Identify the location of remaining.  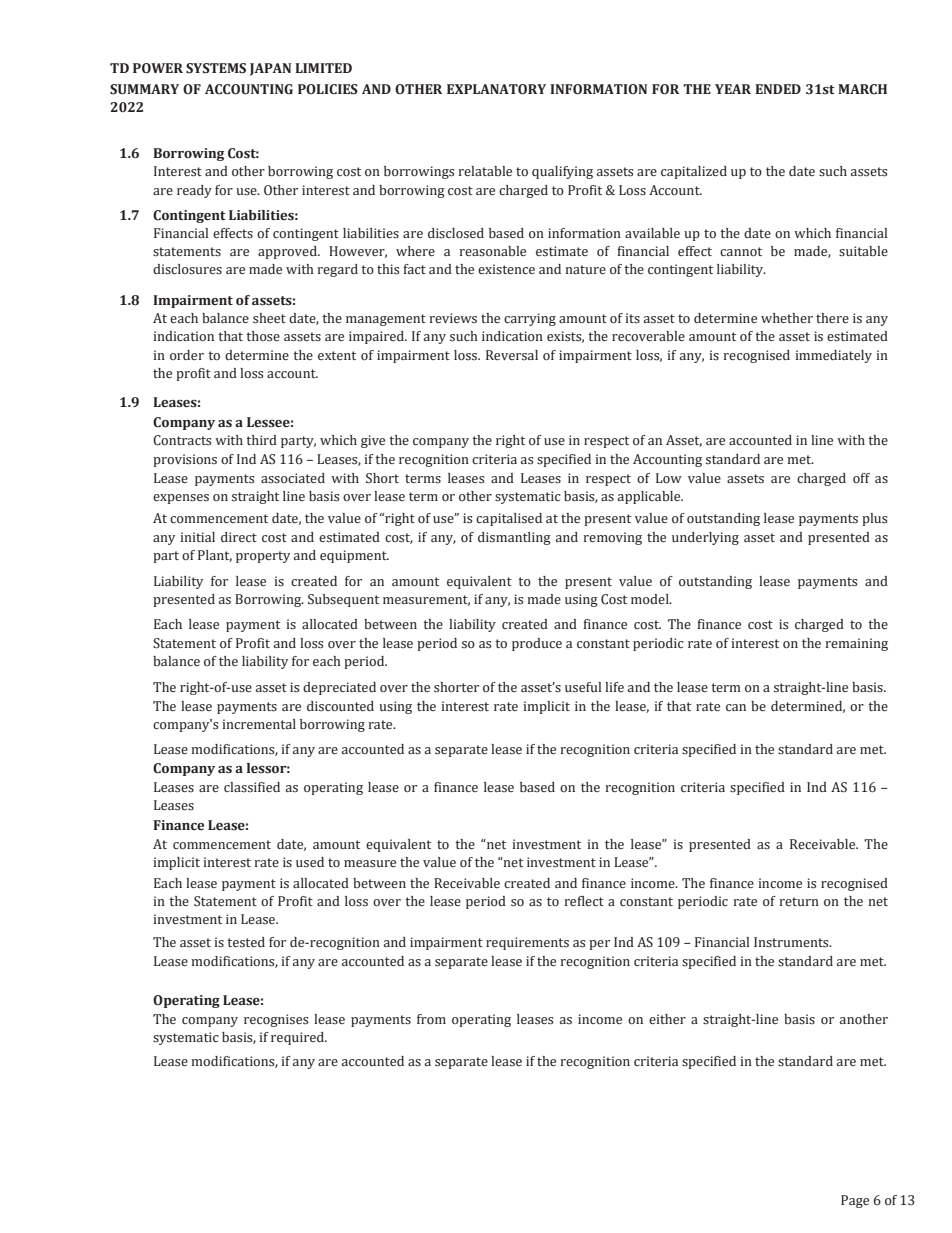
(856, 644).
